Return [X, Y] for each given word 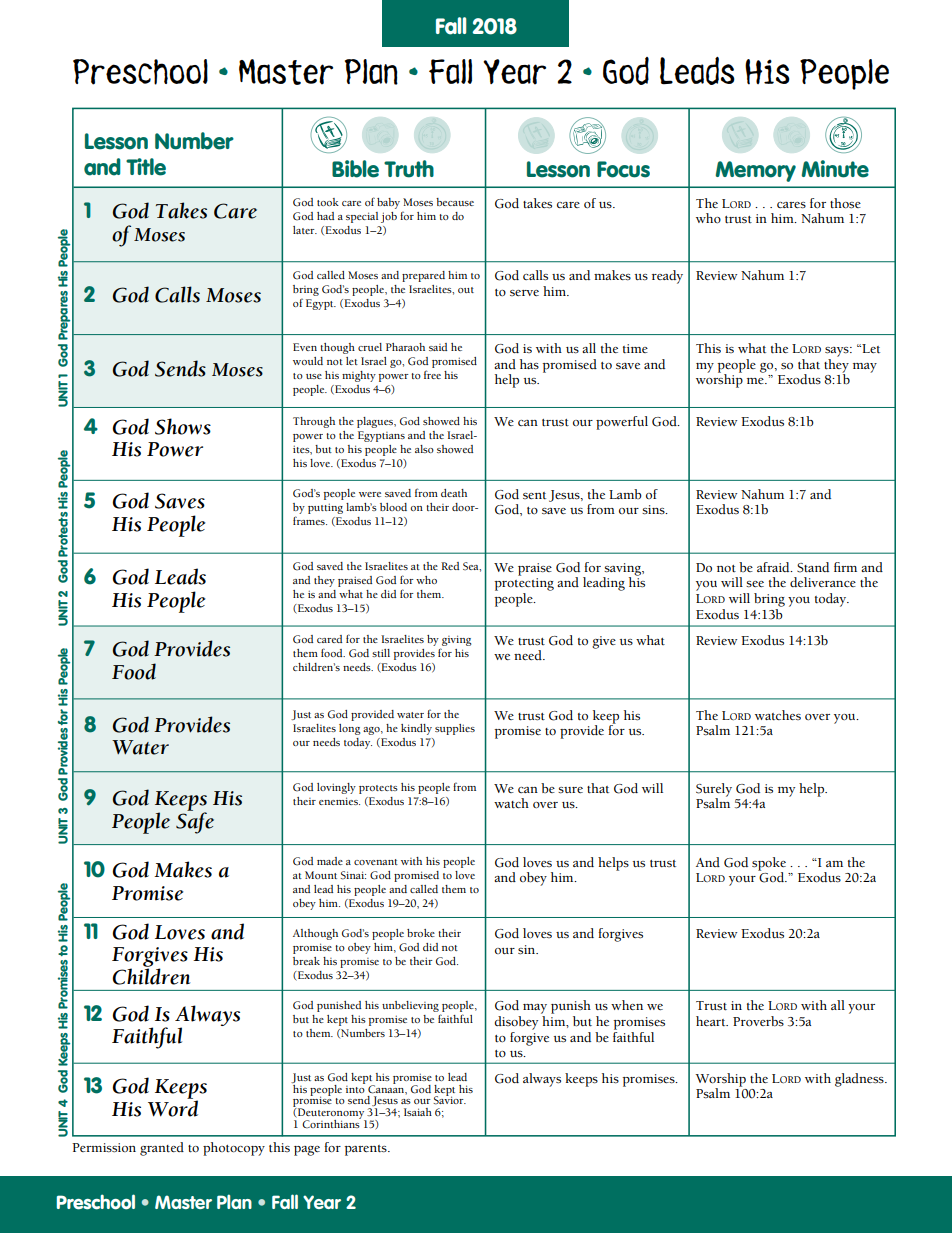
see [755, 584]
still [381, 653]
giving [456, 640]
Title [146, 167]
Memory [755, 171]
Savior [449, 1099]
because [455, 202]
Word [173, 1107]
